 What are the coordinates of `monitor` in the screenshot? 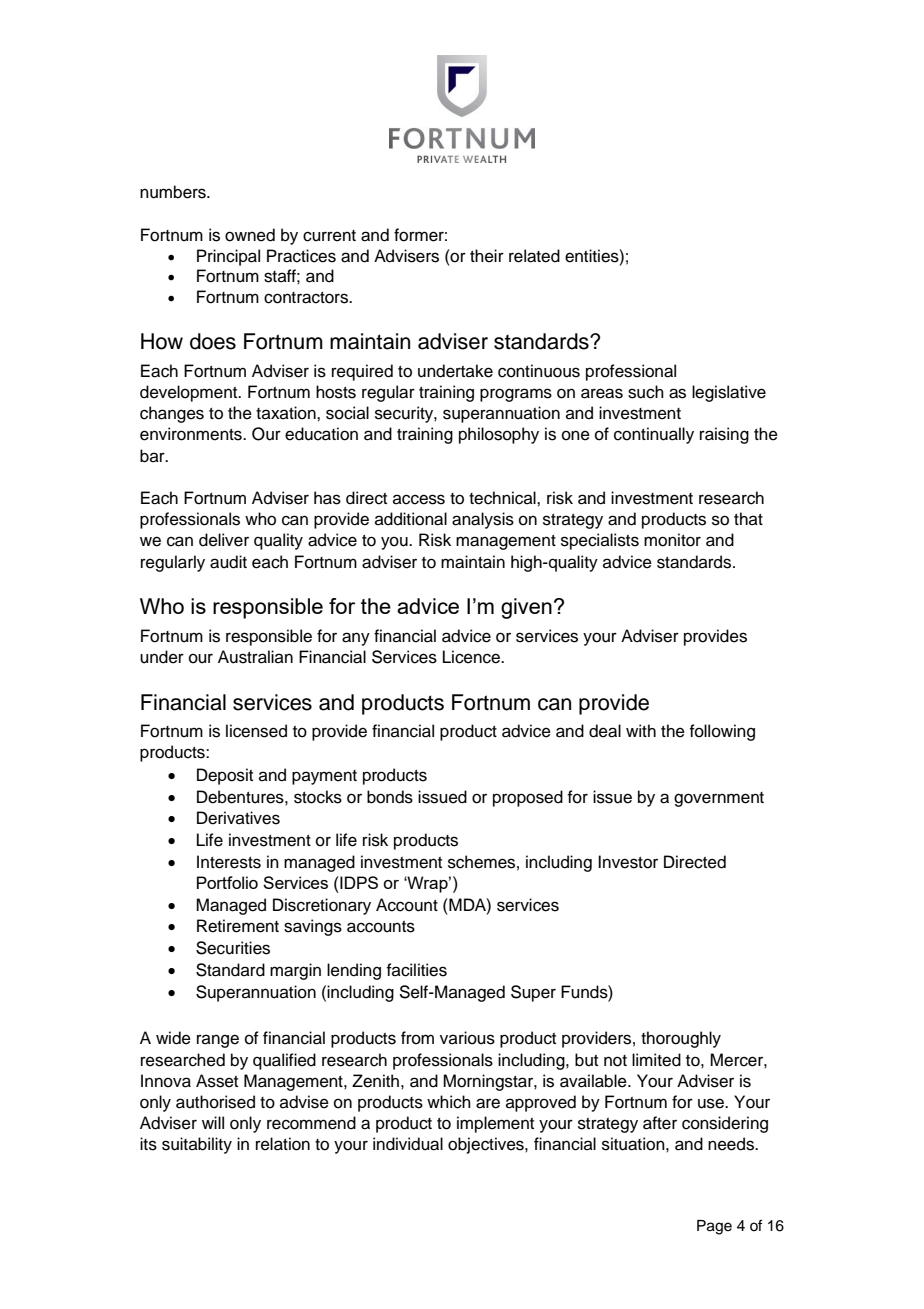 It's located at (672, 540).
